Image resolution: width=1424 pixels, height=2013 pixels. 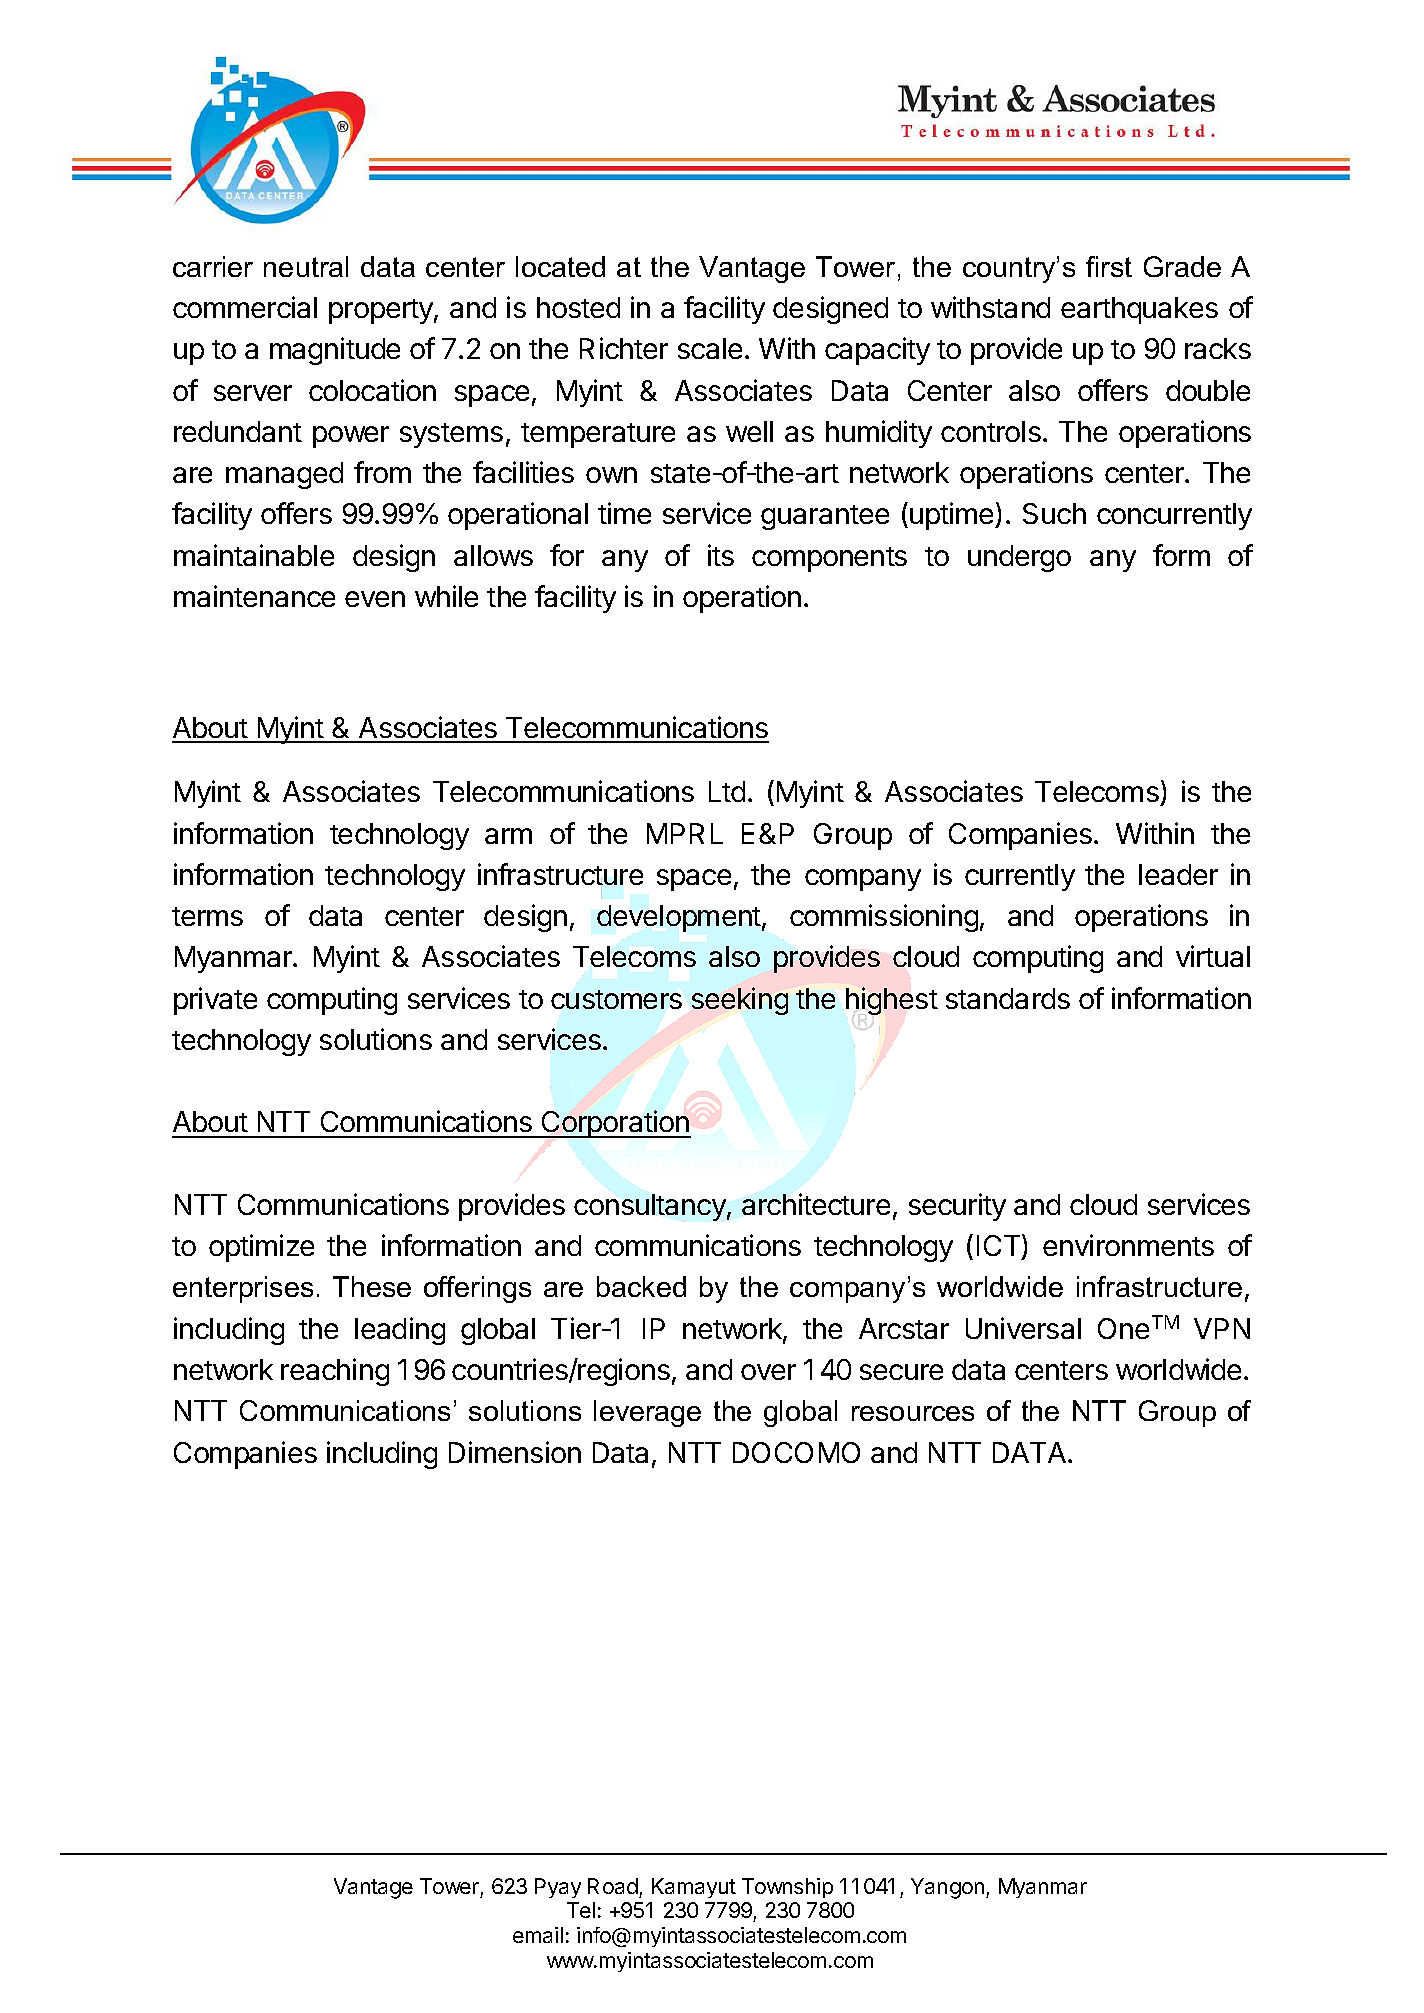 What do you see at coordinates (768, 1372) in the document?
I see `over` at bounding box center [768, 1372].
